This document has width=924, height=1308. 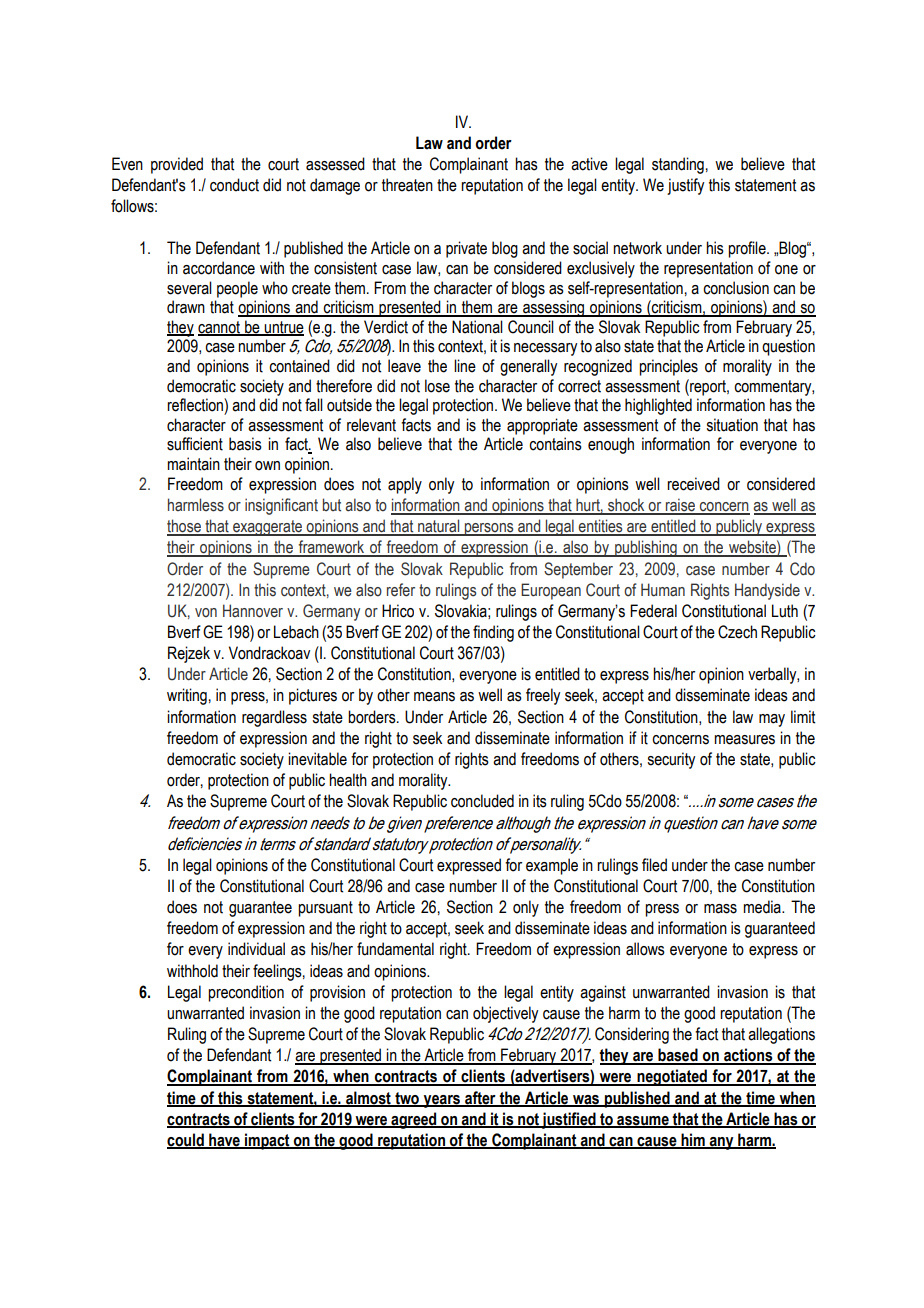 What do you see at coordinates (737, 632) in the document?
I see `Czech` at bounding box center [737, 632].
